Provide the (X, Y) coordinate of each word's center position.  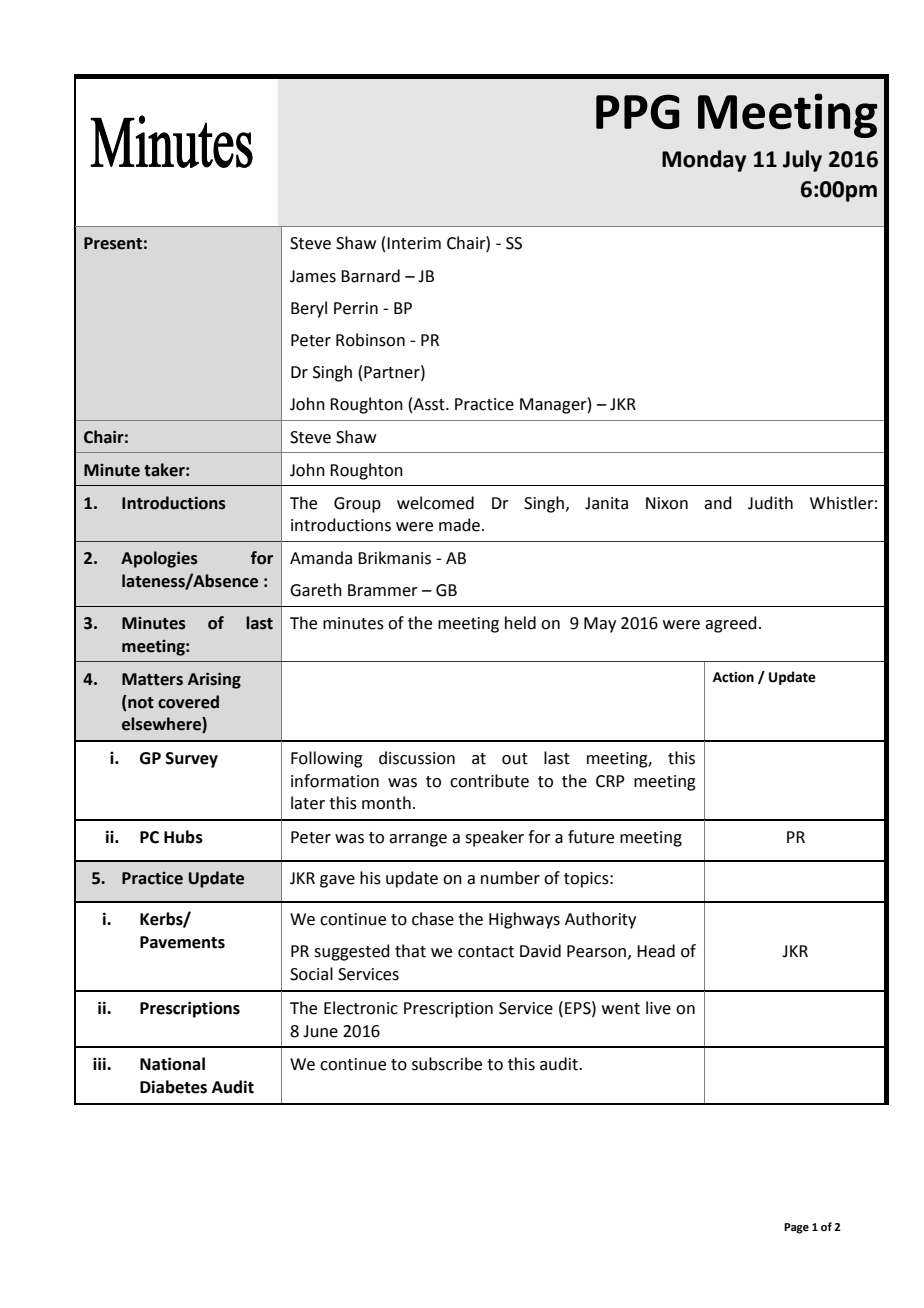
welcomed (435, 503)
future (591, 837)
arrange (418, 840)
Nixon (667, 503)
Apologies (159, 559)
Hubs (183, 837)
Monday (704, 161)
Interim (414, 243)
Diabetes (173, 1087)
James (313, 276)
